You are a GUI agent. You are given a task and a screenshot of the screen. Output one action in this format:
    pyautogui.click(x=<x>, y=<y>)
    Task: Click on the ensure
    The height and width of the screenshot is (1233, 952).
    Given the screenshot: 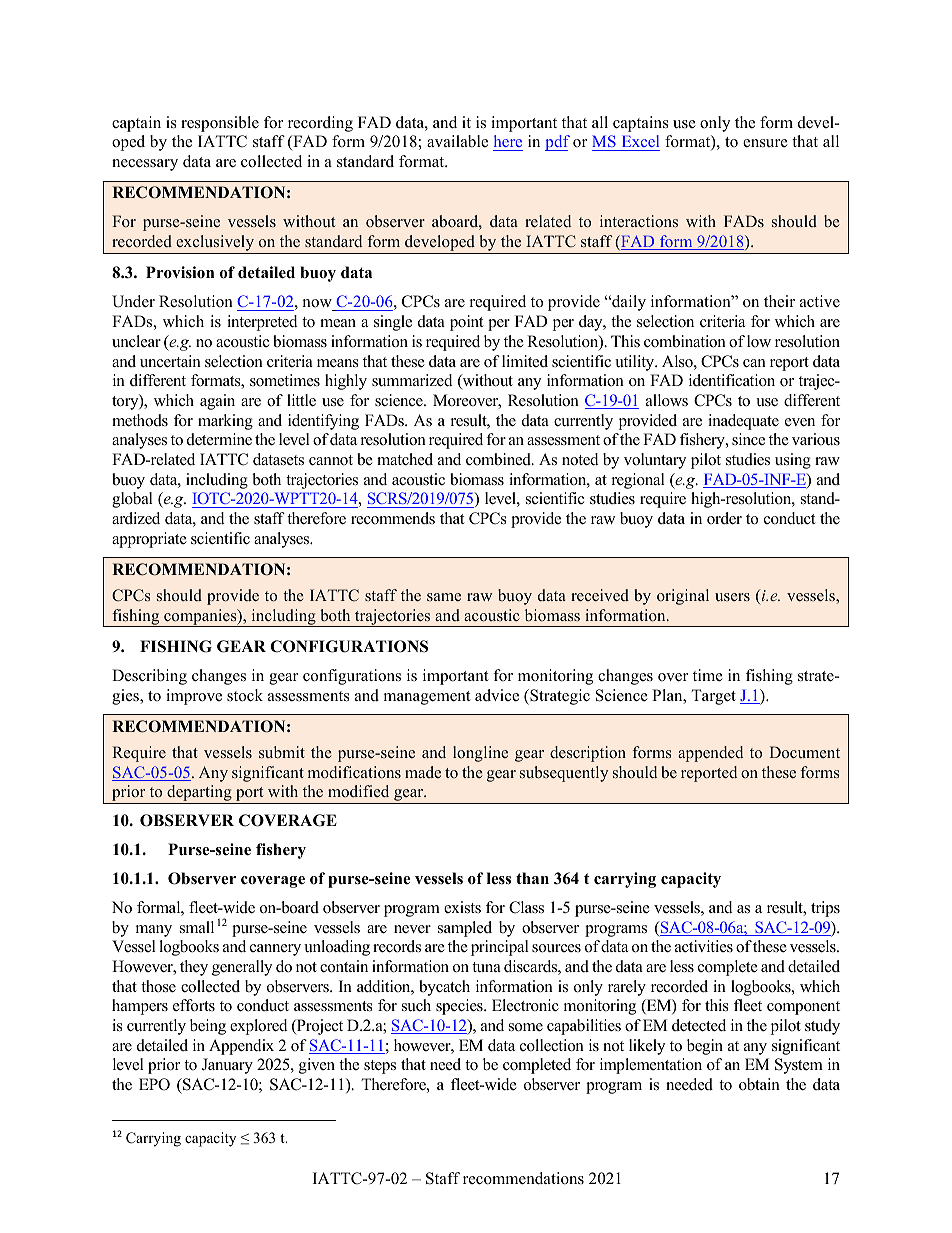 What is the action you would take?
    pyautogui.click(x=765, y=143)
